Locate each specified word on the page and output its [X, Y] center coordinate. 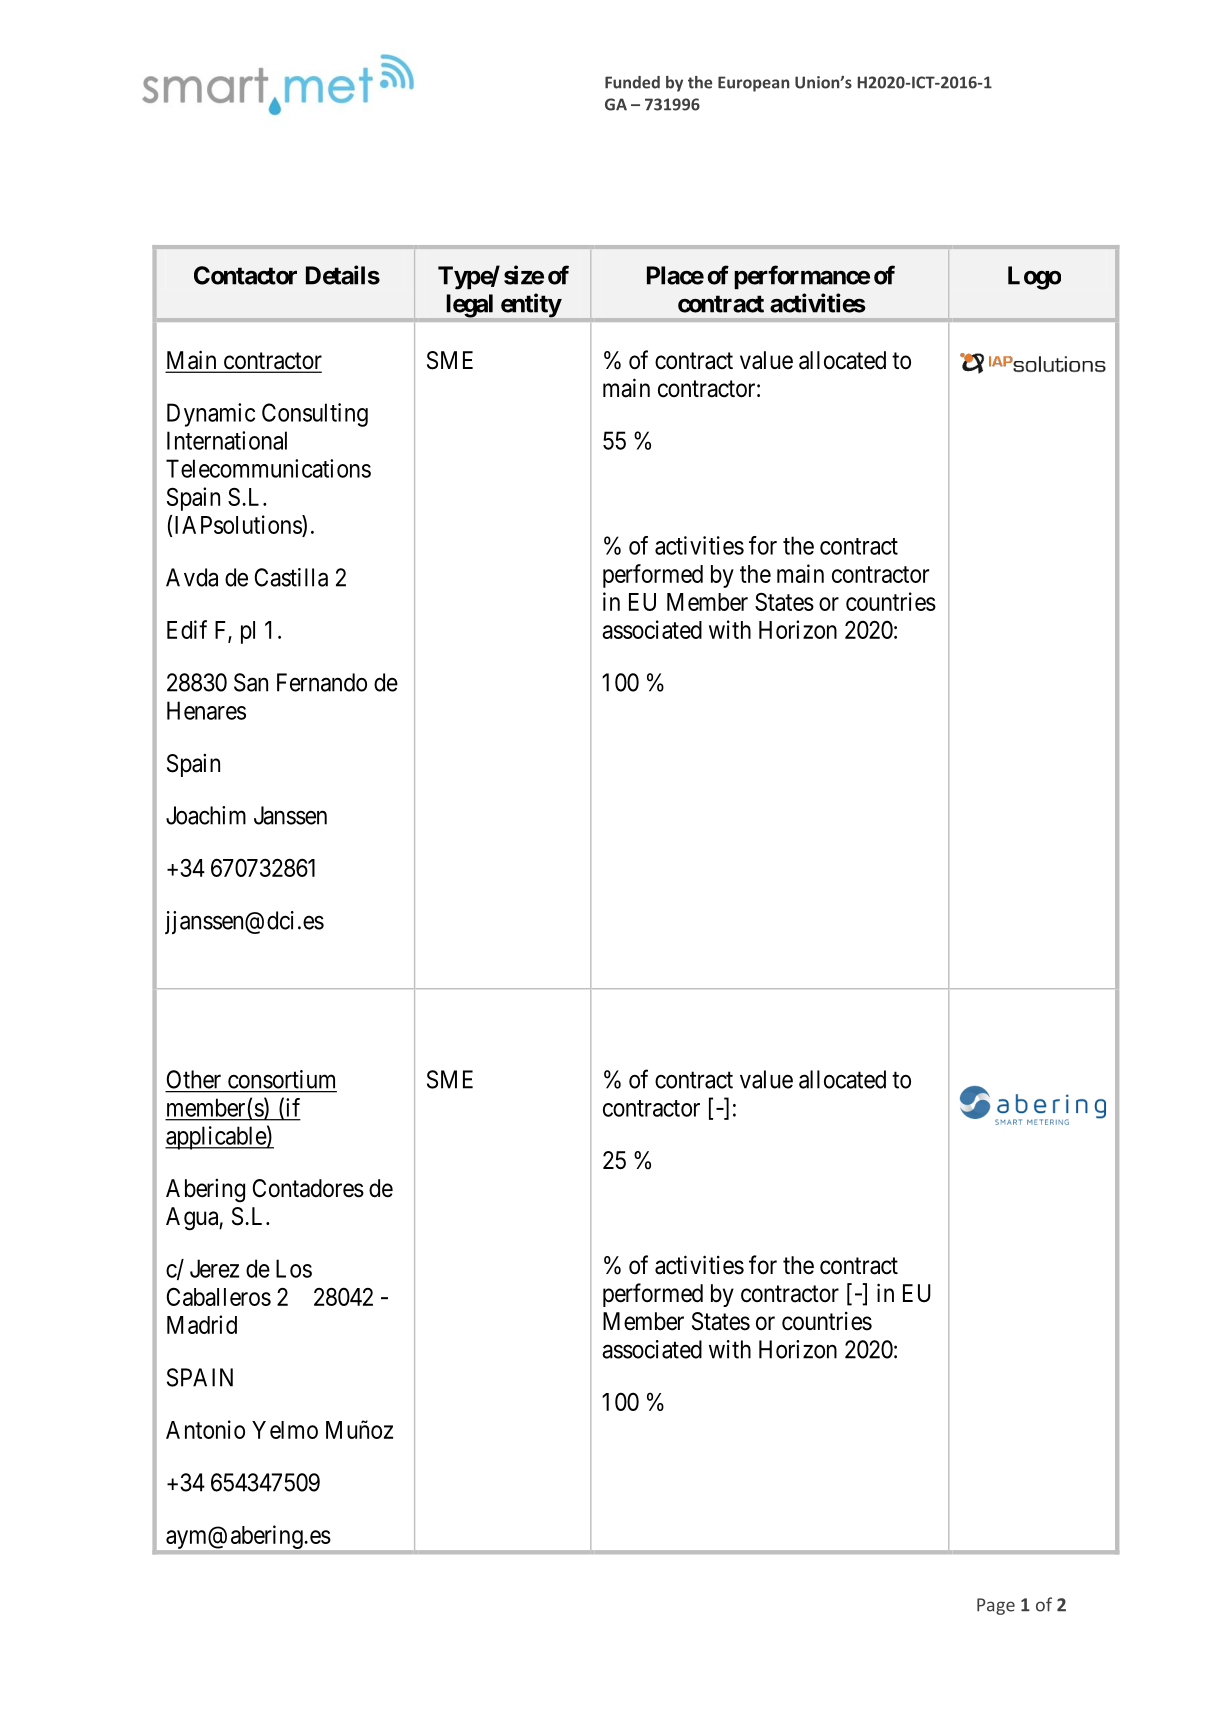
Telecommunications [268, 468]
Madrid [202, 1324]
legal [470, 306]
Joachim [206, 815]
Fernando [322, 682]
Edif [187, 629]
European [753, 84]
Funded [632, 82]
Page [996, 1606]
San [251, 682]
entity [531, 305]
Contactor [245, 275]
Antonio [205, 1429]
